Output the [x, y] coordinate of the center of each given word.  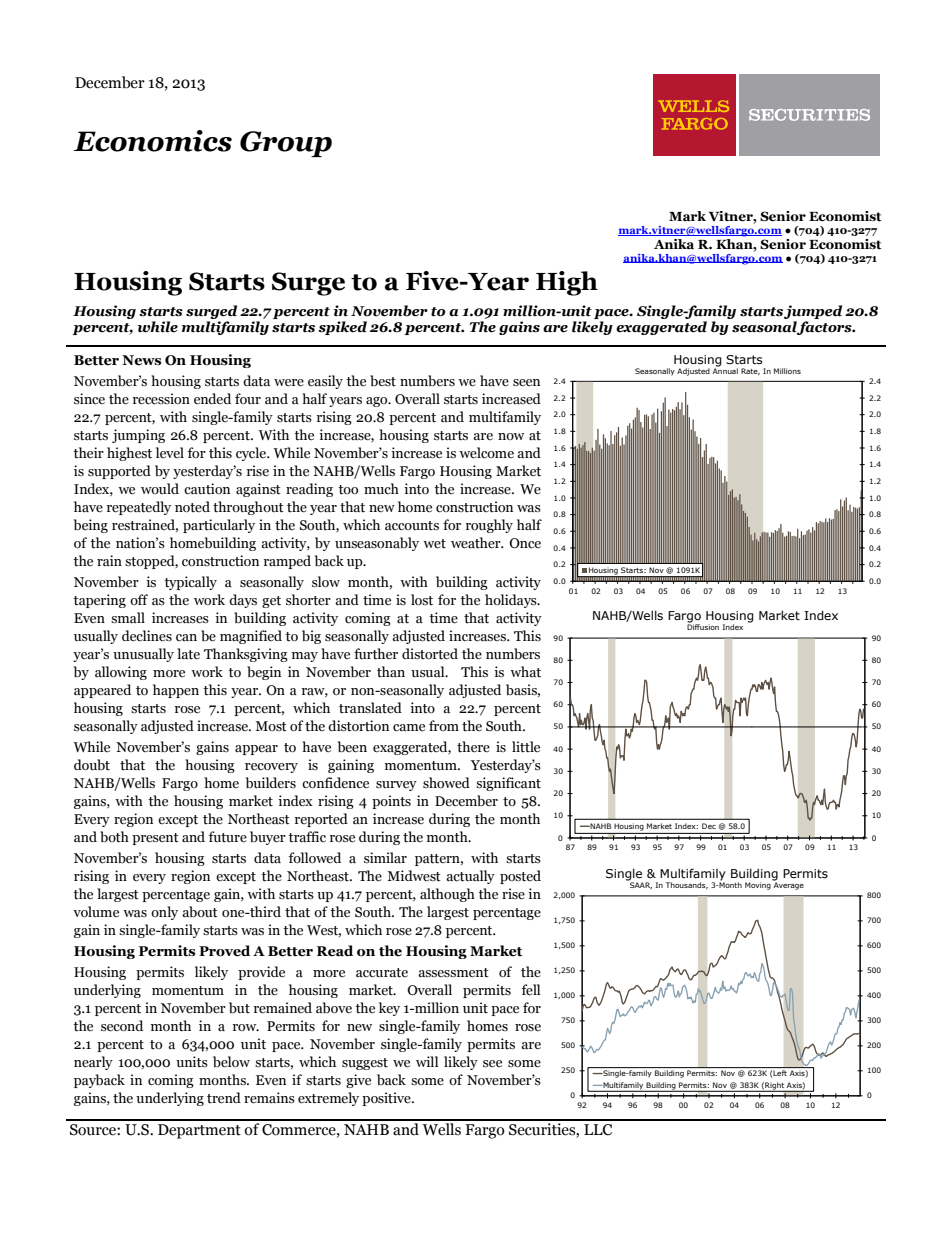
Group [286, 144]
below [231, 1062]
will [427, 1061]
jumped [813, 313]
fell [531, 990]
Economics [153, 141]
